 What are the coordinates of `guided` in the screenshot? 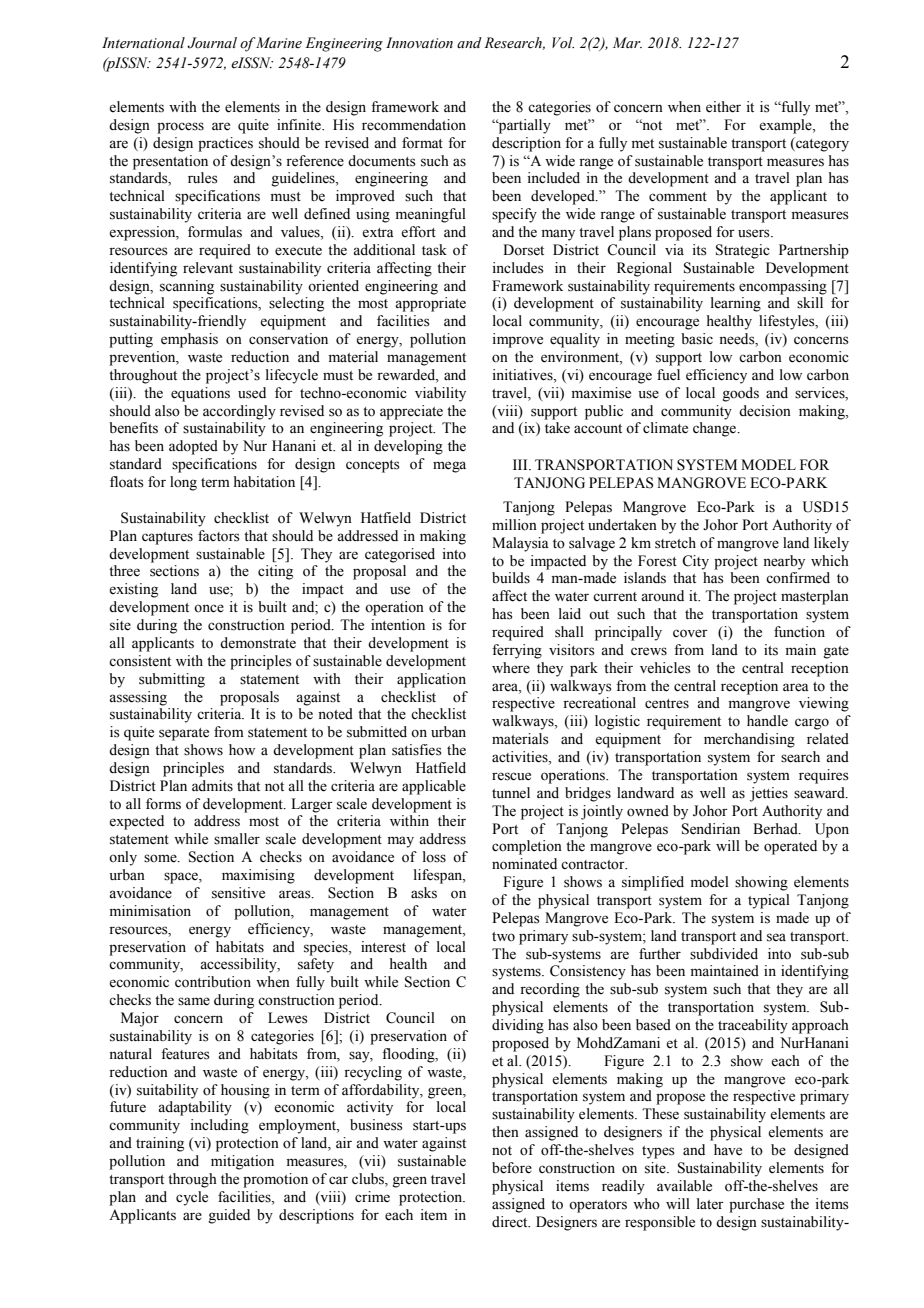 It's located at (229, 1216).
